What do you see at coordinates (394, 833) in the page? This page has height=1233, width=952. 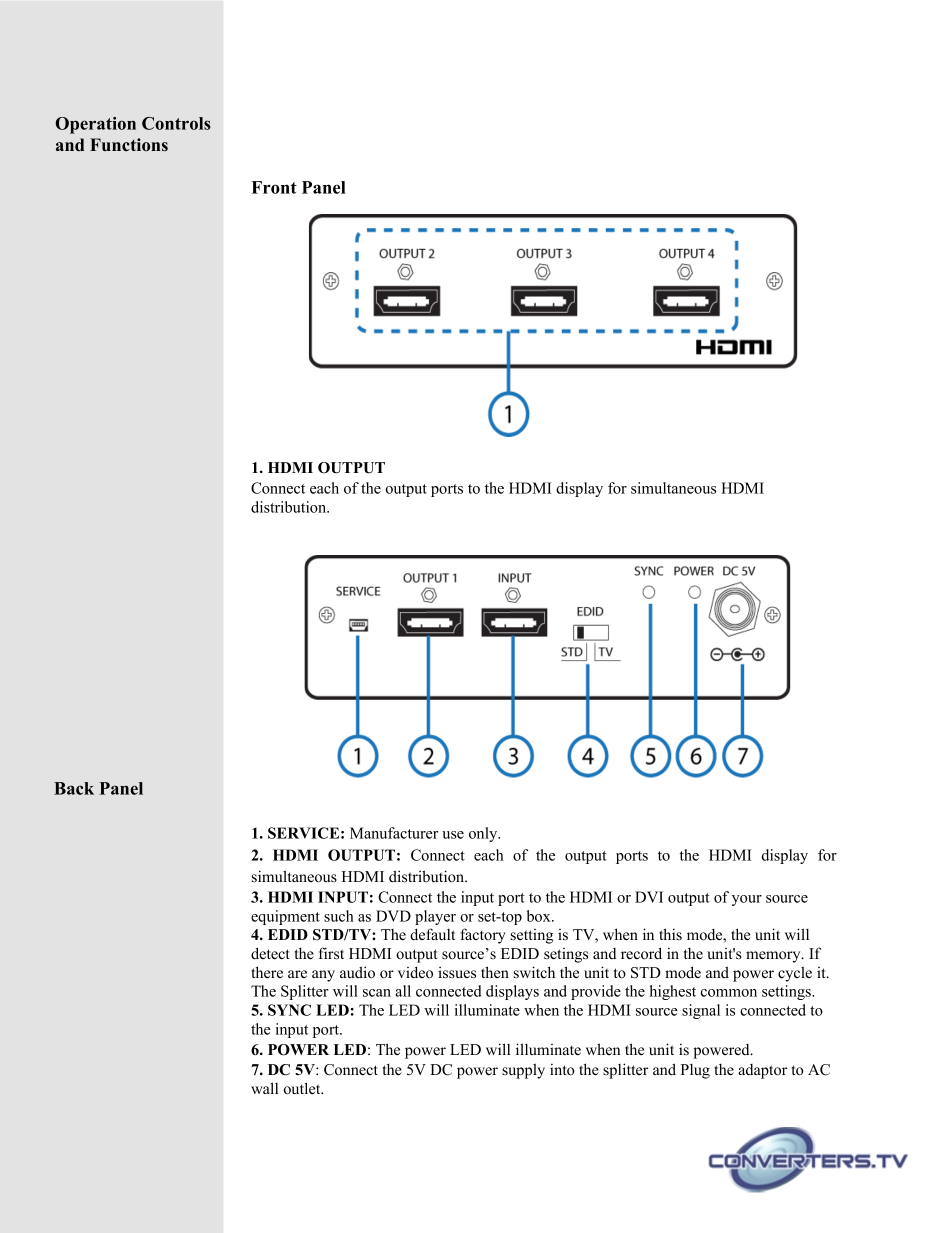 I see `Manufacturer` at bounding box center [394, 833].
